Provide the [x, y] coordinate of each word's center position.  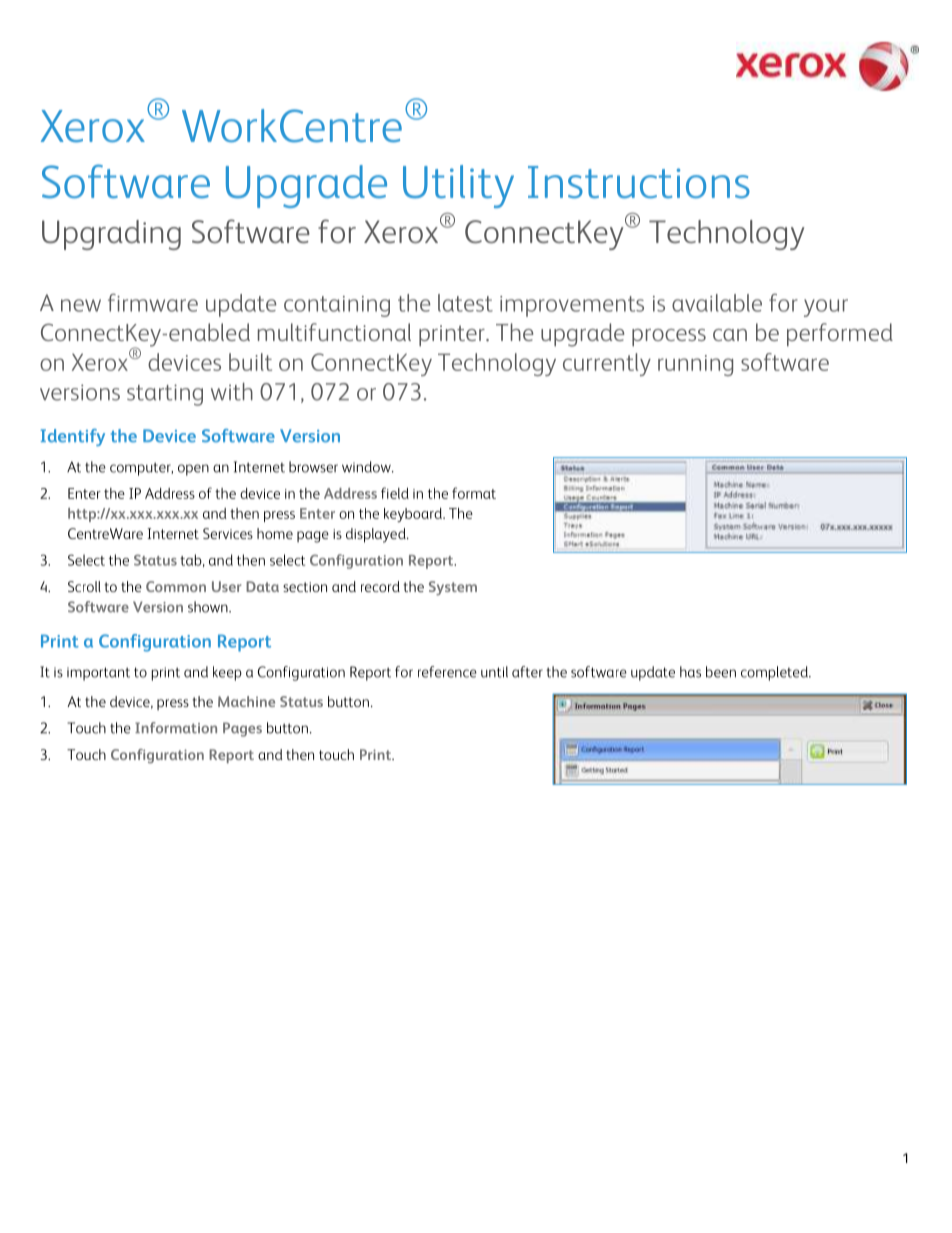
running [695, 365]
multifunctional [334, 332]
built [250, 362]
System [453, 588]
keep [227, 673]
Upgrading [111, 235]
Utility [458, 186]
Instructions [639, 182]
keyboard [414, 515]
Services [228, 533]
